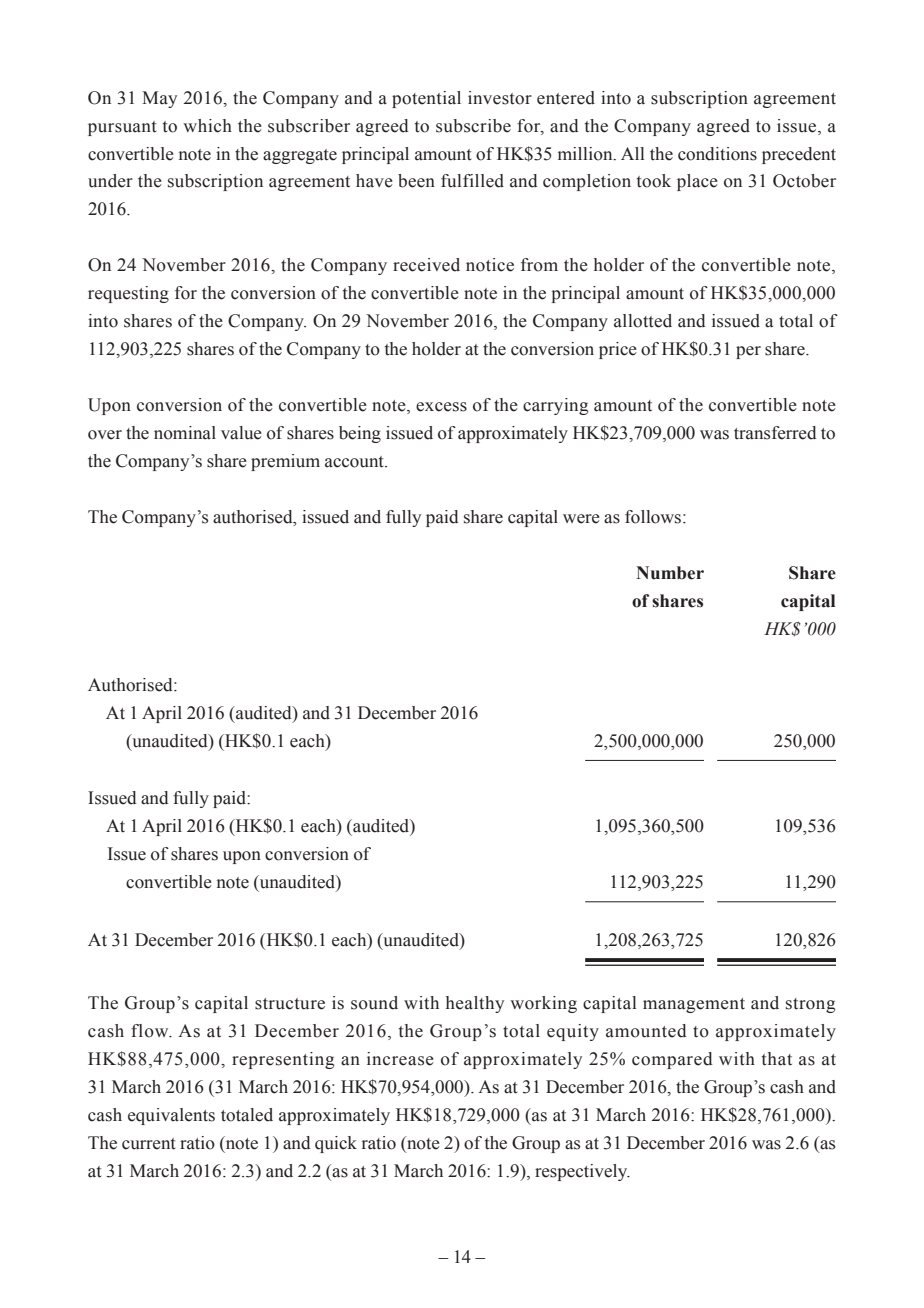 The height and width of the screenshot is (1308, 924). Describe the element at coordinates (285, 462) in the screenshot. I see `premium` at that location.
